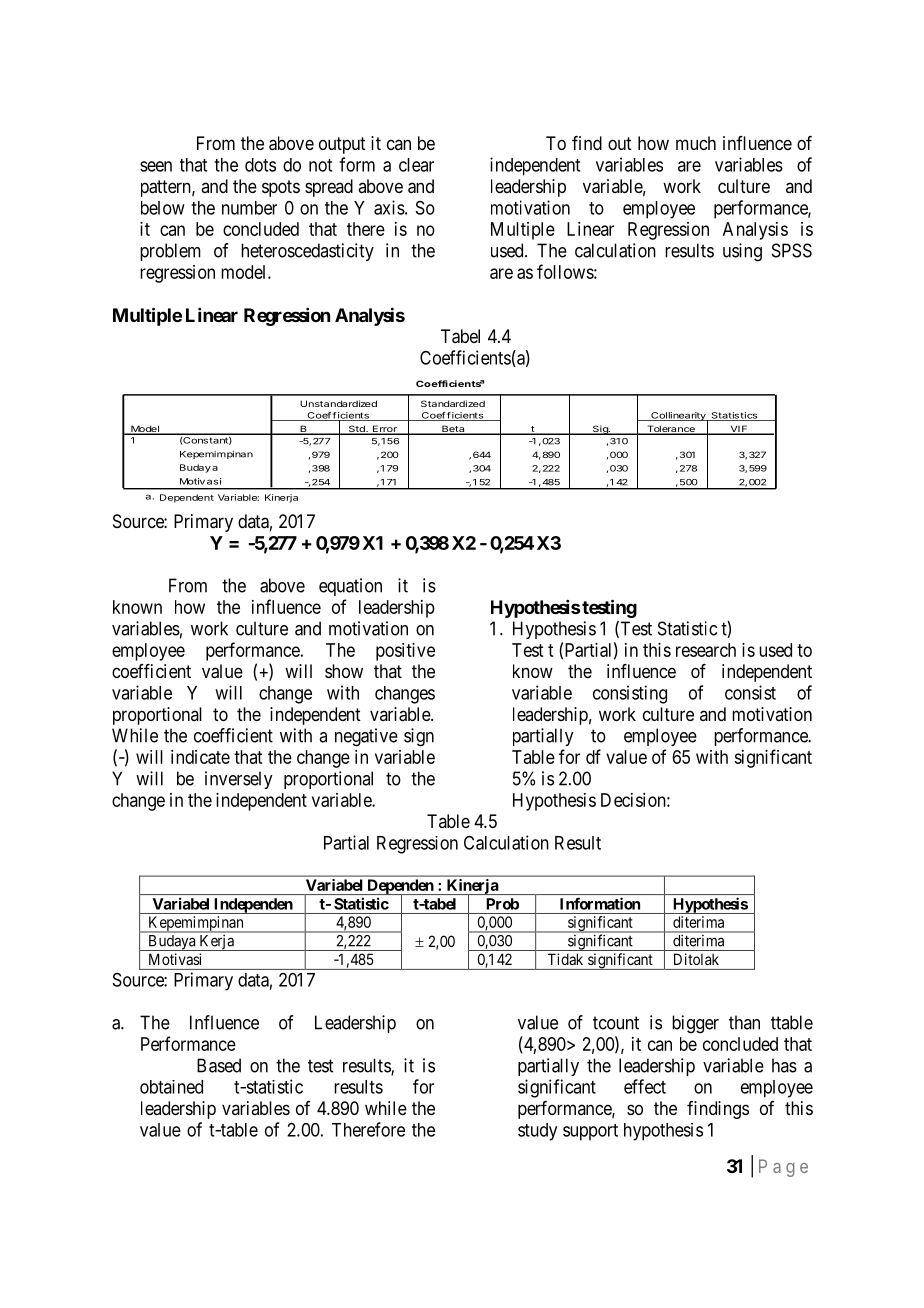 The height and width of the screenshot is (1308, 924). I want to click on effect, so click(645, 1086).
